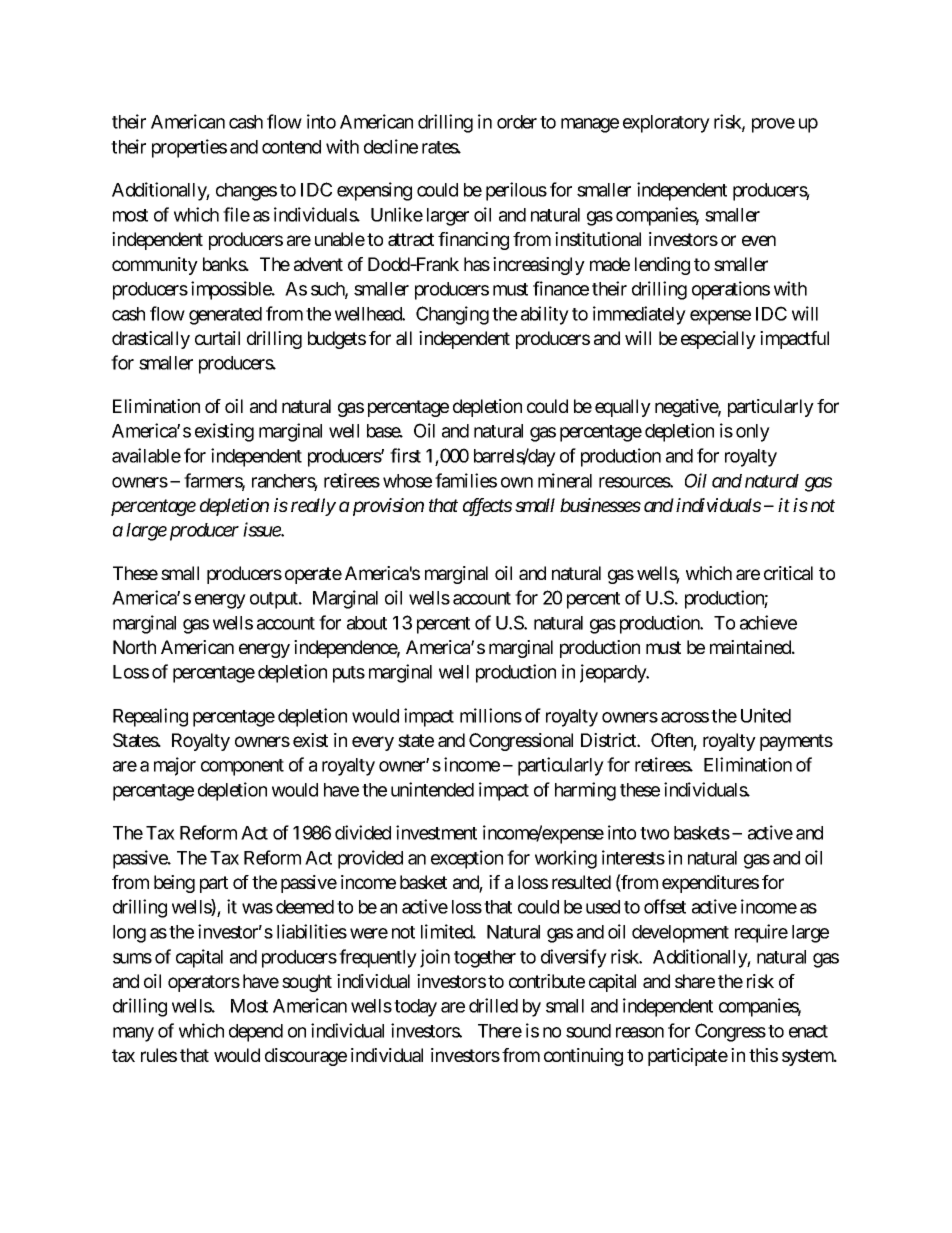 This screenshot has width=952, height=1233. I want to click on component, so click(242, 767).
